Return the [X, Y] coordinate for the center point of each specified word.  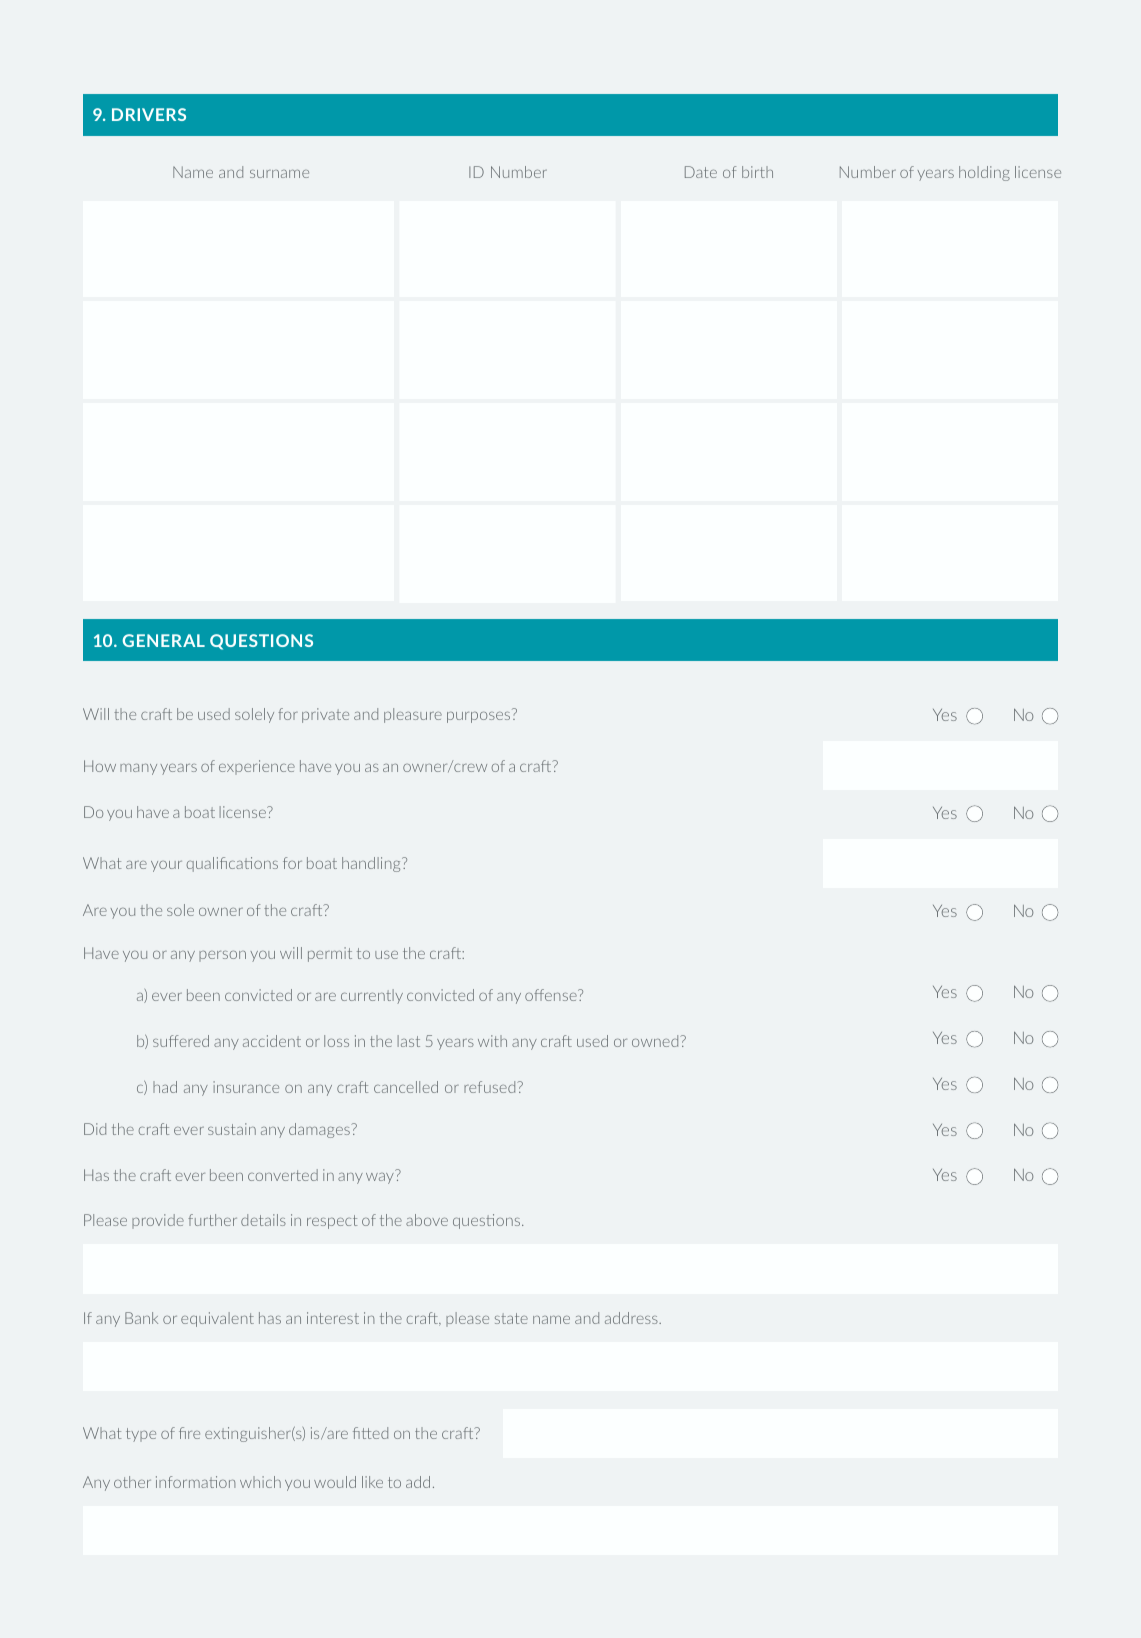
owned [656, 1041]
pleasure [413, 715]
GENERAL [164, 640]
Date [701, 172]
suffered [181, 1041]
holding [984, 173]
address [632, 1318]
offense [552, 995]
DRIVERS [149, 114]
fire [189, 1433]
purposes [478, 717]
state [511, 1318]
